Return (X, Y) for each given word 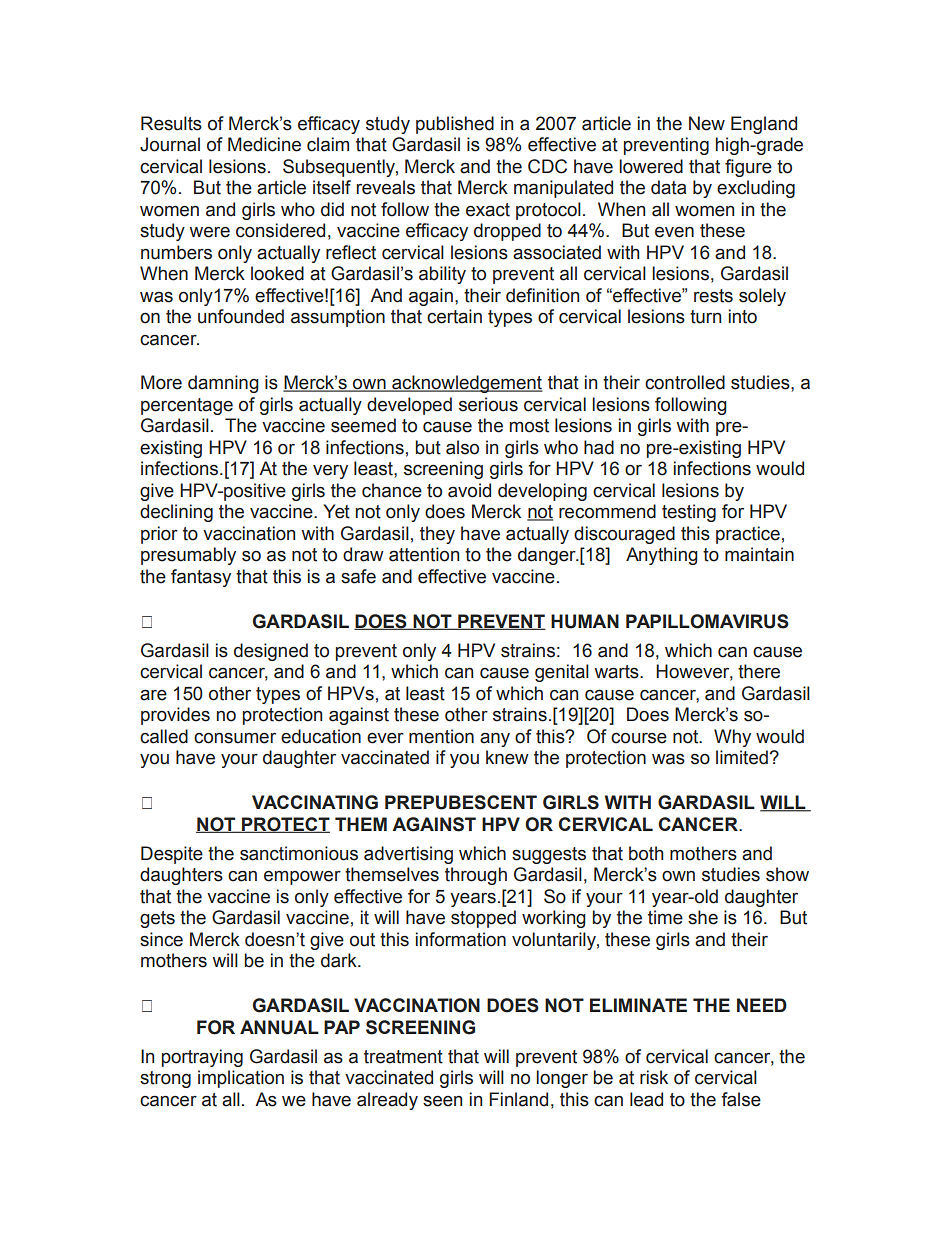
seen (442, 1101)
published (455, 125)
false (741, 1099)
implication (241, 1079)
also (462, 447)
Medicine (264, 144)
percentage (187, 406)
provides (175, 716)
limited (742, 757)
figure (748, 168)
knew (507, 757)
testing (689, 513)
